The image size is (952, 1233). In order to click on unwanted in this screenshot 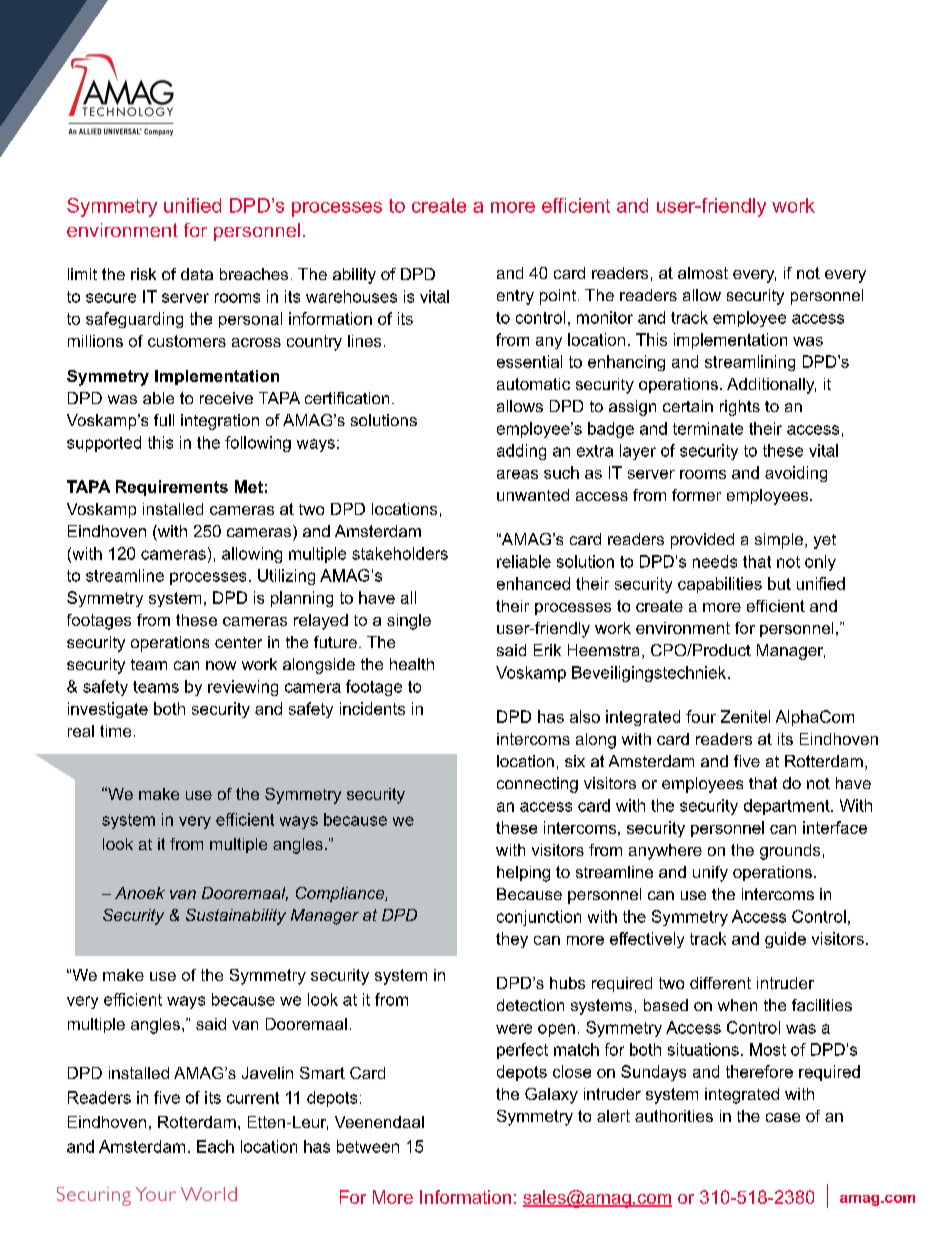, I will do `click(533, 495)`.
